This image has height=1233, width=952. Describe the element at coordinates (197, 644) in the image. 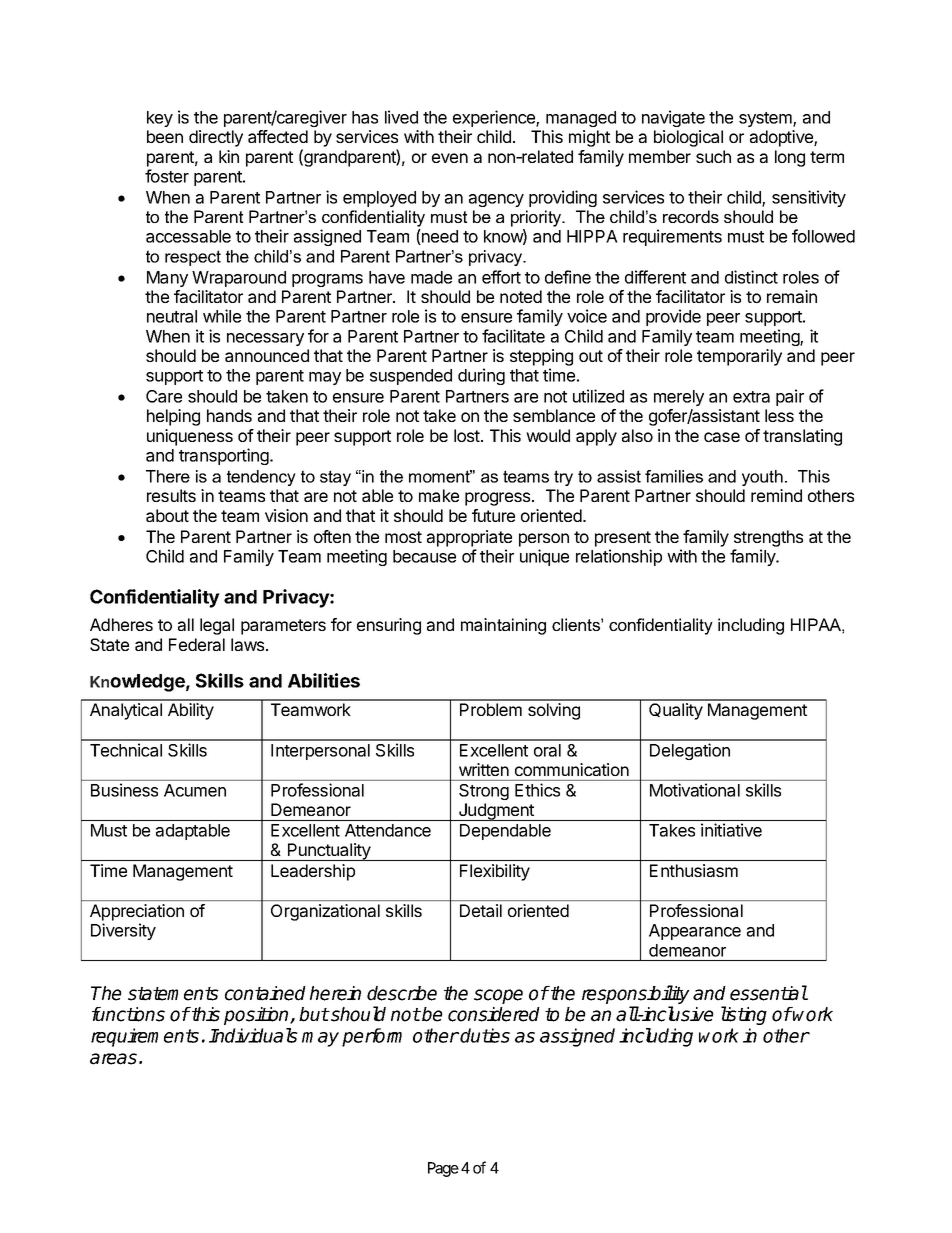

I see `Federal` at that location.
